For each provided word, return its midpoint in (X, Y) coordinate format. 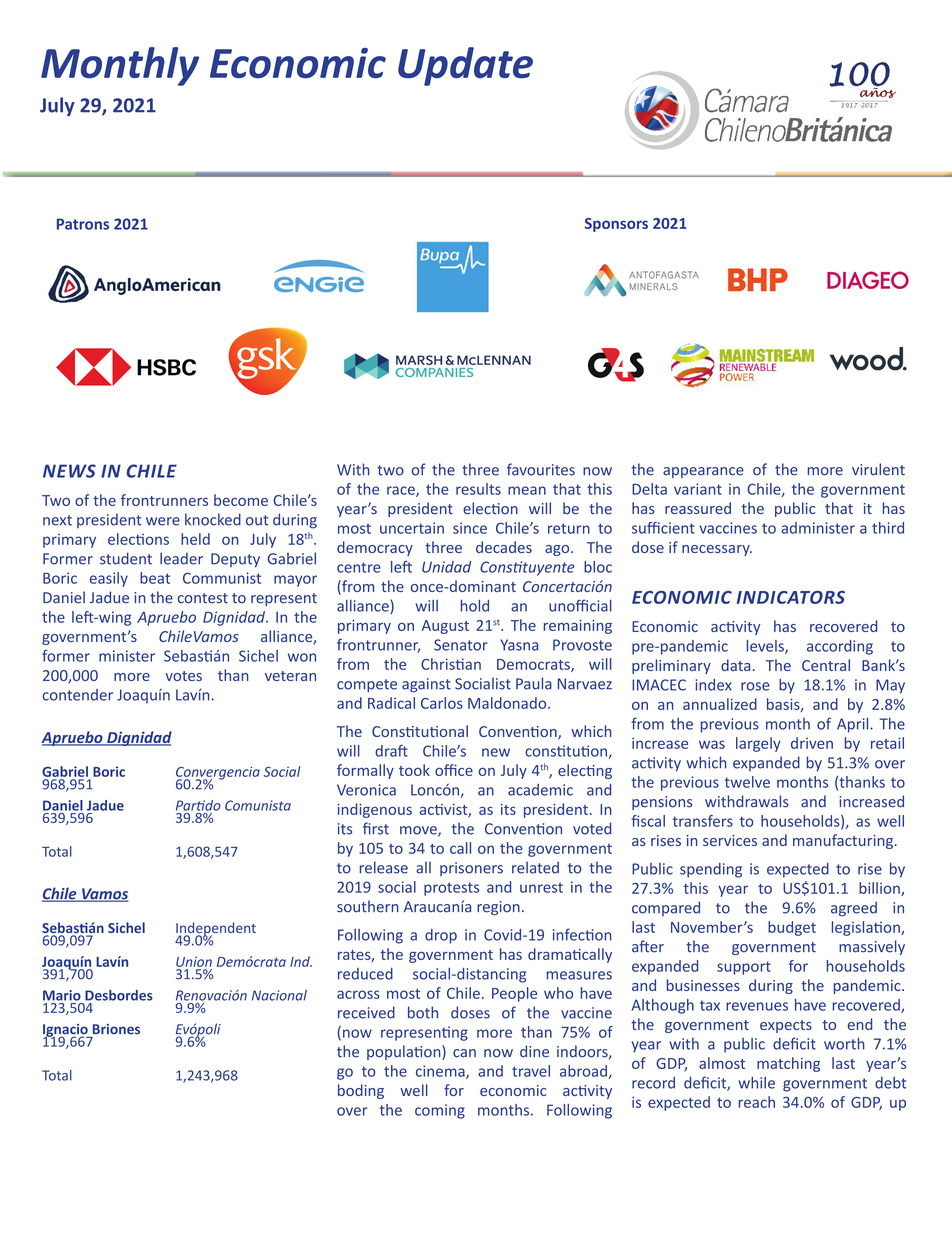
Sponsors (616, 225)
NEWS (69, 471)
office (454, 770)
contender (78, 695)
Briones (116, 1029)
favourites (541, 469)
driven (812, 743)
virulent (878, 469)
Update (465, 66)
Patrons (83, 224)
